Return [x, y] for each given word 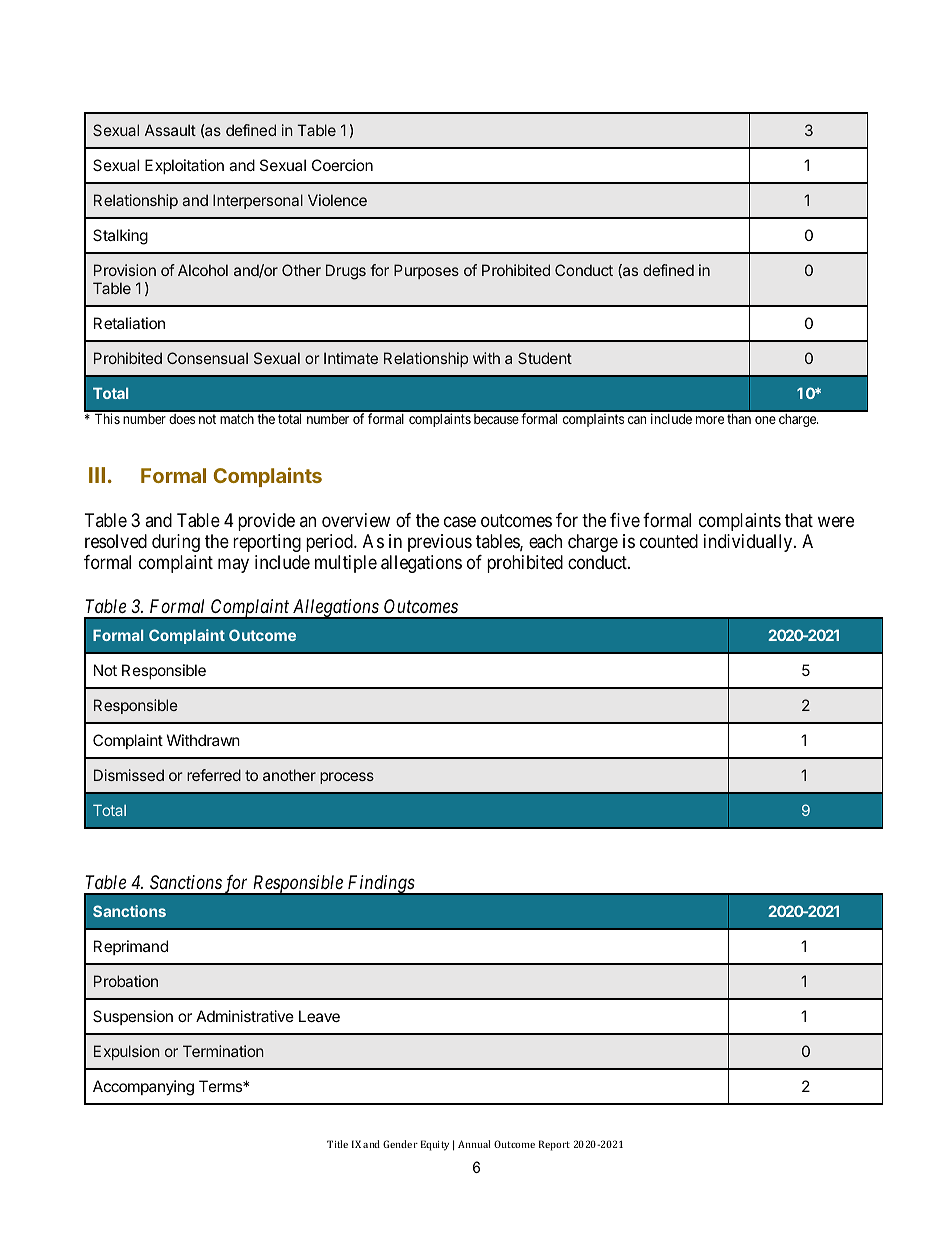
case [460, 522]
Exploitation [184, 166]
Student [545, 358]
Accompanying [143, 1088]
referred [214, 775]
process [347, 778]
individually [749, 543]
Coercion [342, 165]
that [799, 520]
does [182, 419]
